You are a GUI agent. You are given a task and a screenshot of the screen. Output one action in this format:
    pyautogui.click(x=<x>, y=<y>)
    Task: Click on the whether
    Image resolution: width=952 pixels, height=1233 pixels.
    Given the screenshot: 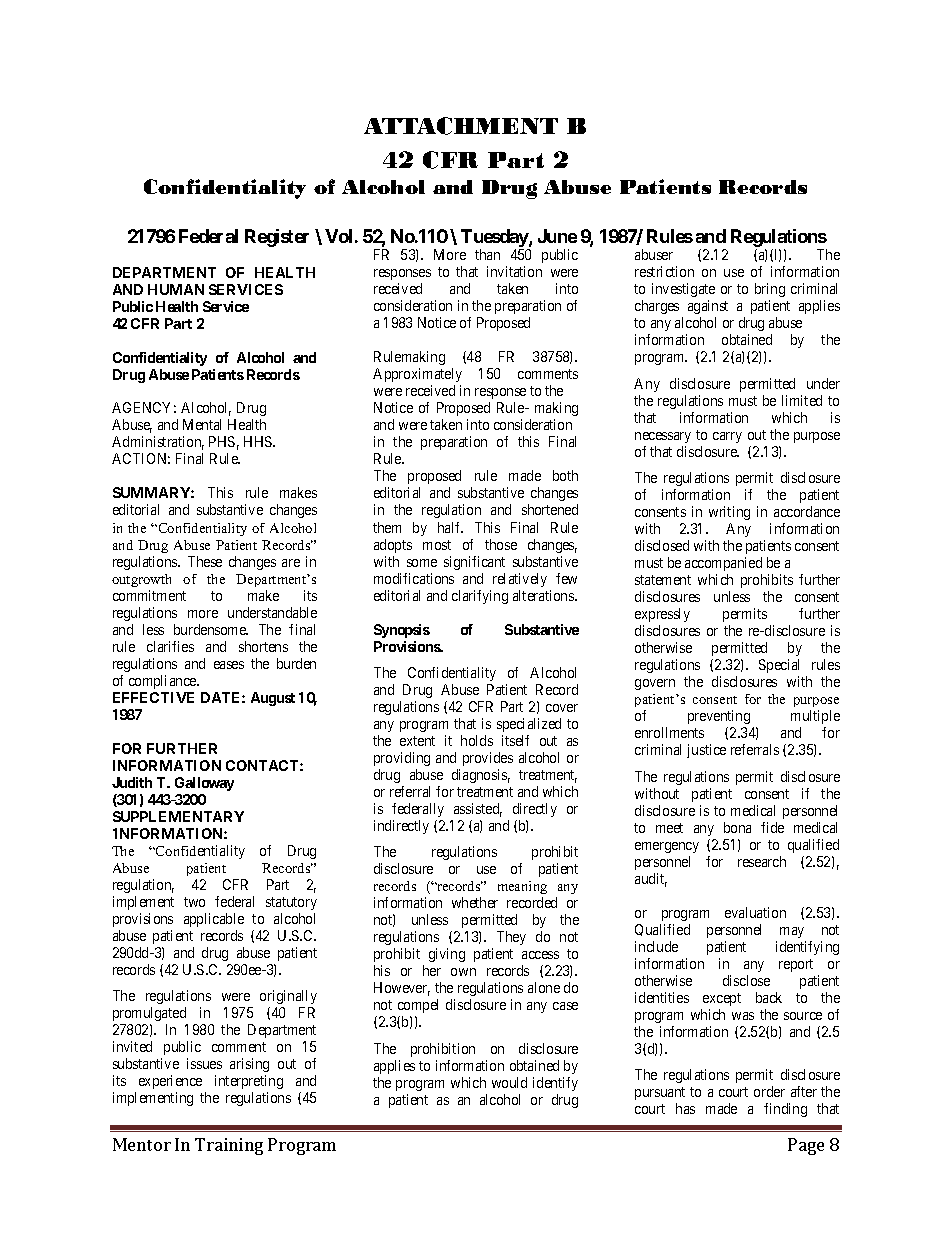 What is the action you would take?
    pyautogui.click(x=475, y=902)
